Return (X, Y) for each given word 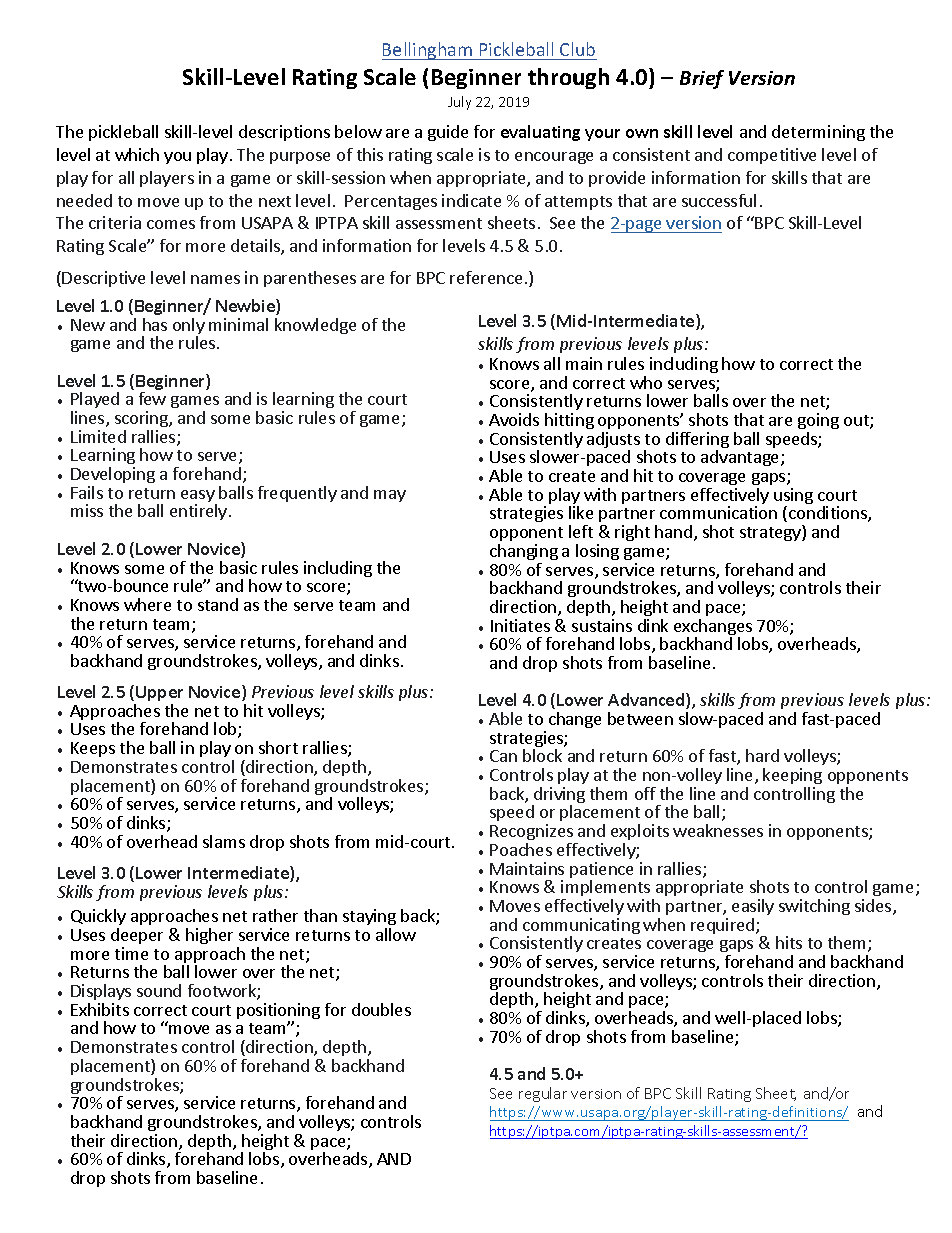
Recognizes (531, 832)
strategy (771, 533)
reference (486, 277)
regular (543, 1094)
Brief (702, 79)
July (459, 103)
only (189, 327)
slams (224, 841)
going (818, 421)
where (147, 604)
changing (524, 552)
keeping (792, 776)
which (137, 154)
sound (159, 990)
